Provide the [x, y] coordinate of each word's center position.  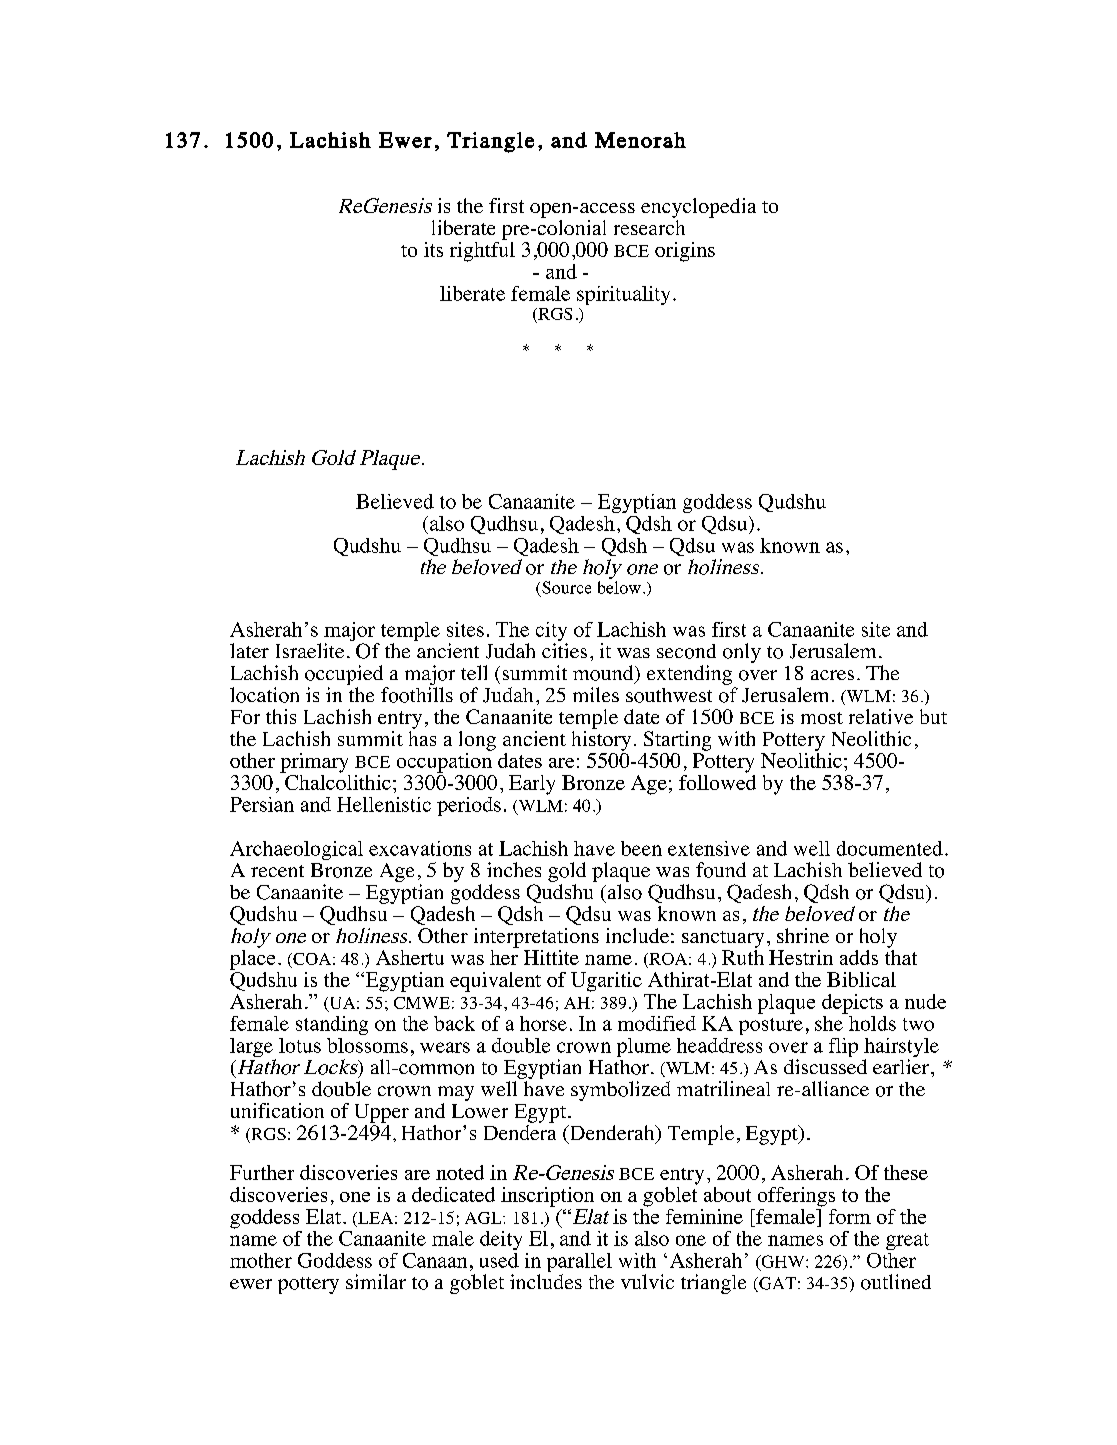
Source [566, 587]
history [601, 741]
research [649, 227]
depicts [852, 1004]
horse [543, 1023]
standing [332, 1025]
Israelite [310, 650]
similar [376, 1281]
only [742, 653]
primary [314, 763]
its [433, 249]
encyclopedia [698, 208]
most [822, 718]
